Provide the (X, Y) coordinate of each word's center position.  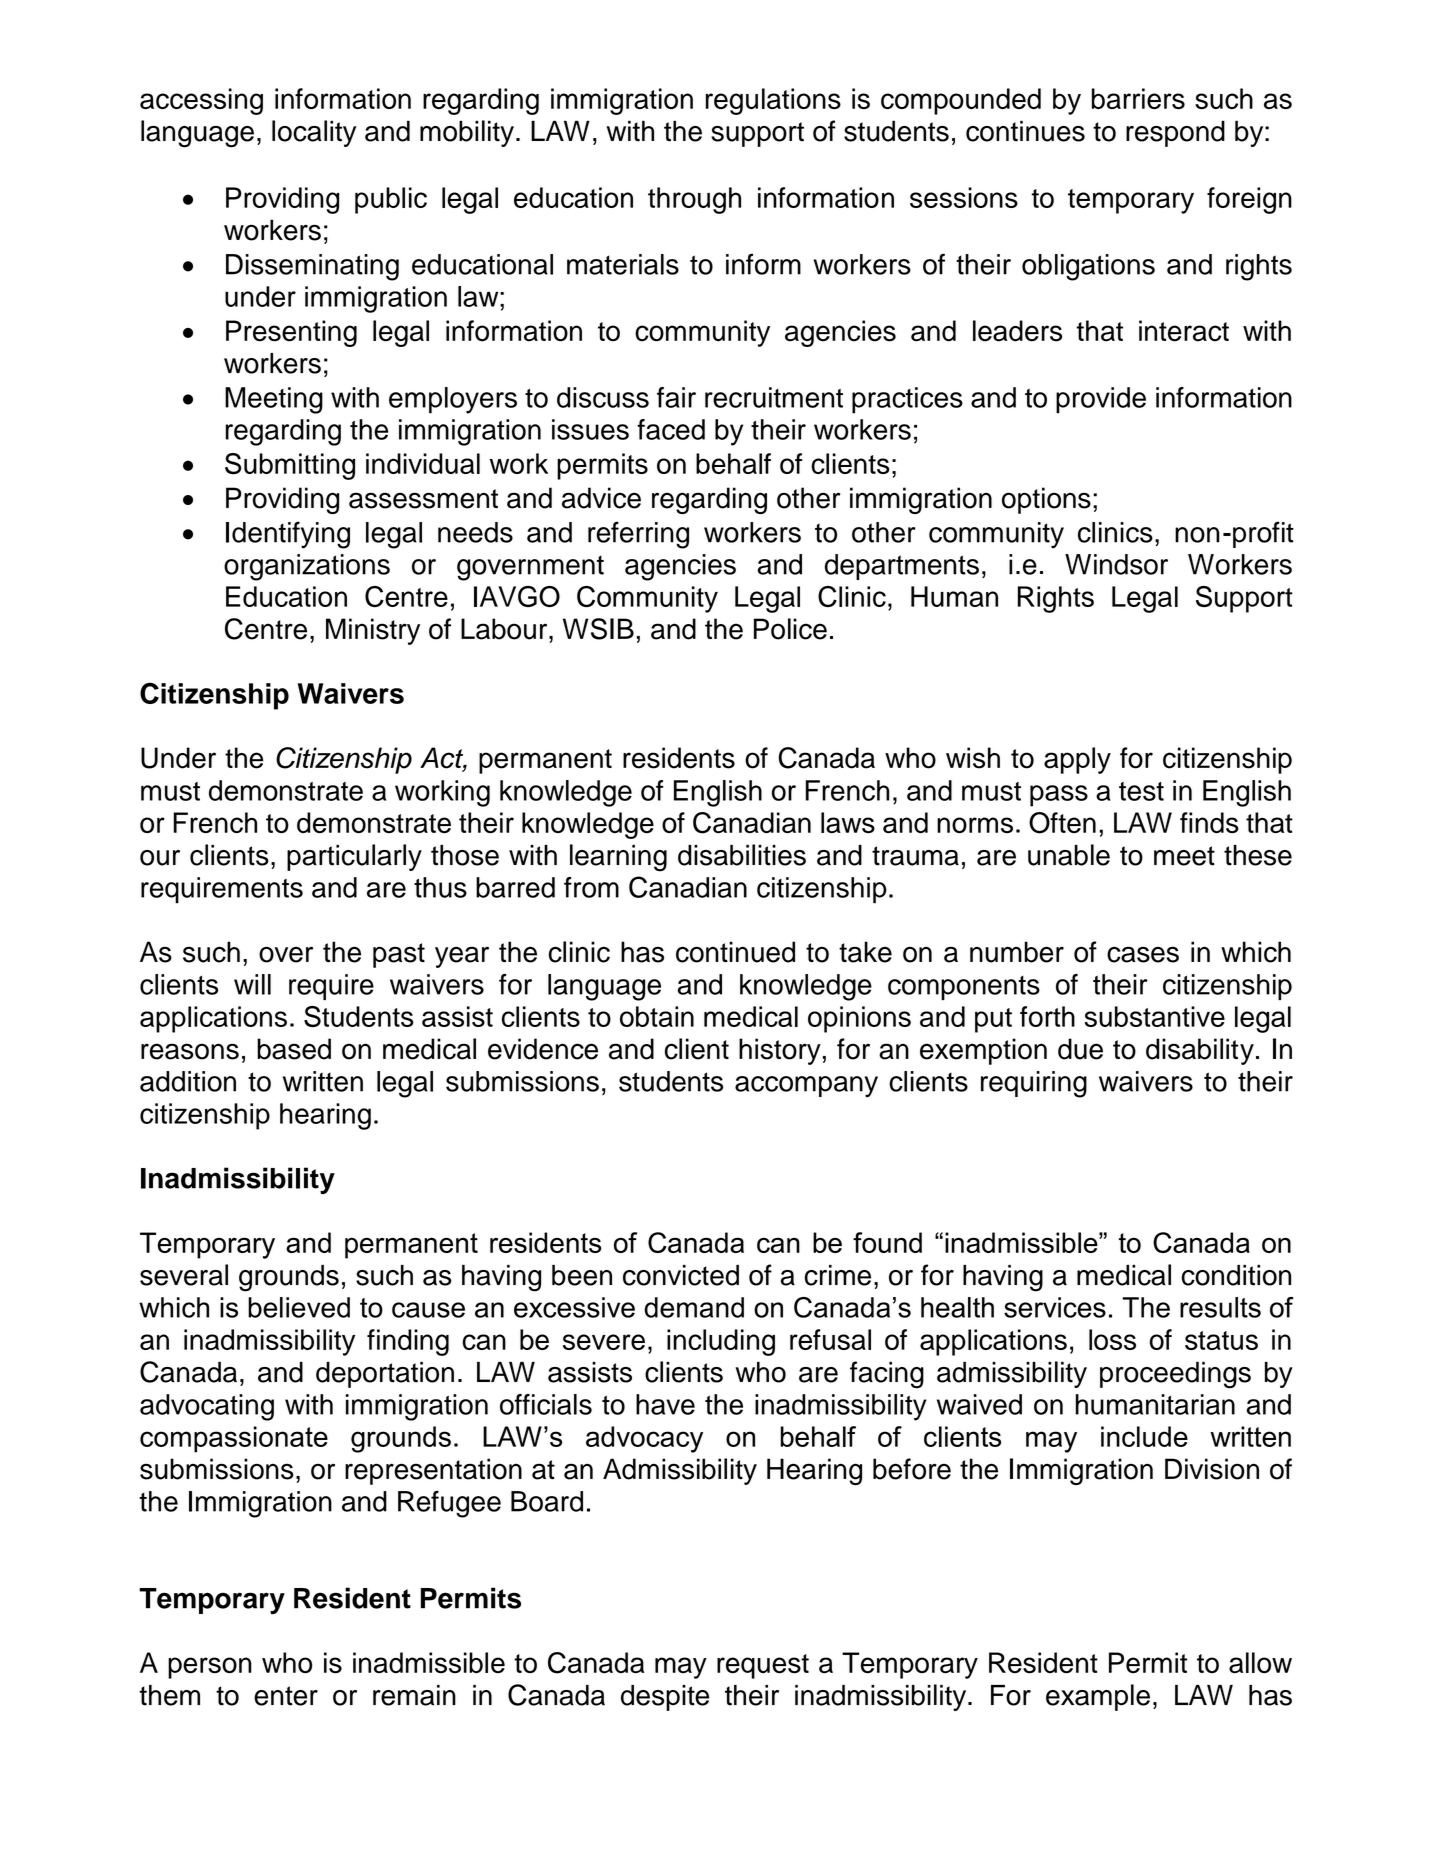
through (694, 200)
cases (1143, 954)
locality (314, 133)
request (763, 1666)
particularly (354, 857)
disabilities (742, 855)
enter (286, 1696)
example (1098, 1697)
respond (1175, 133)
